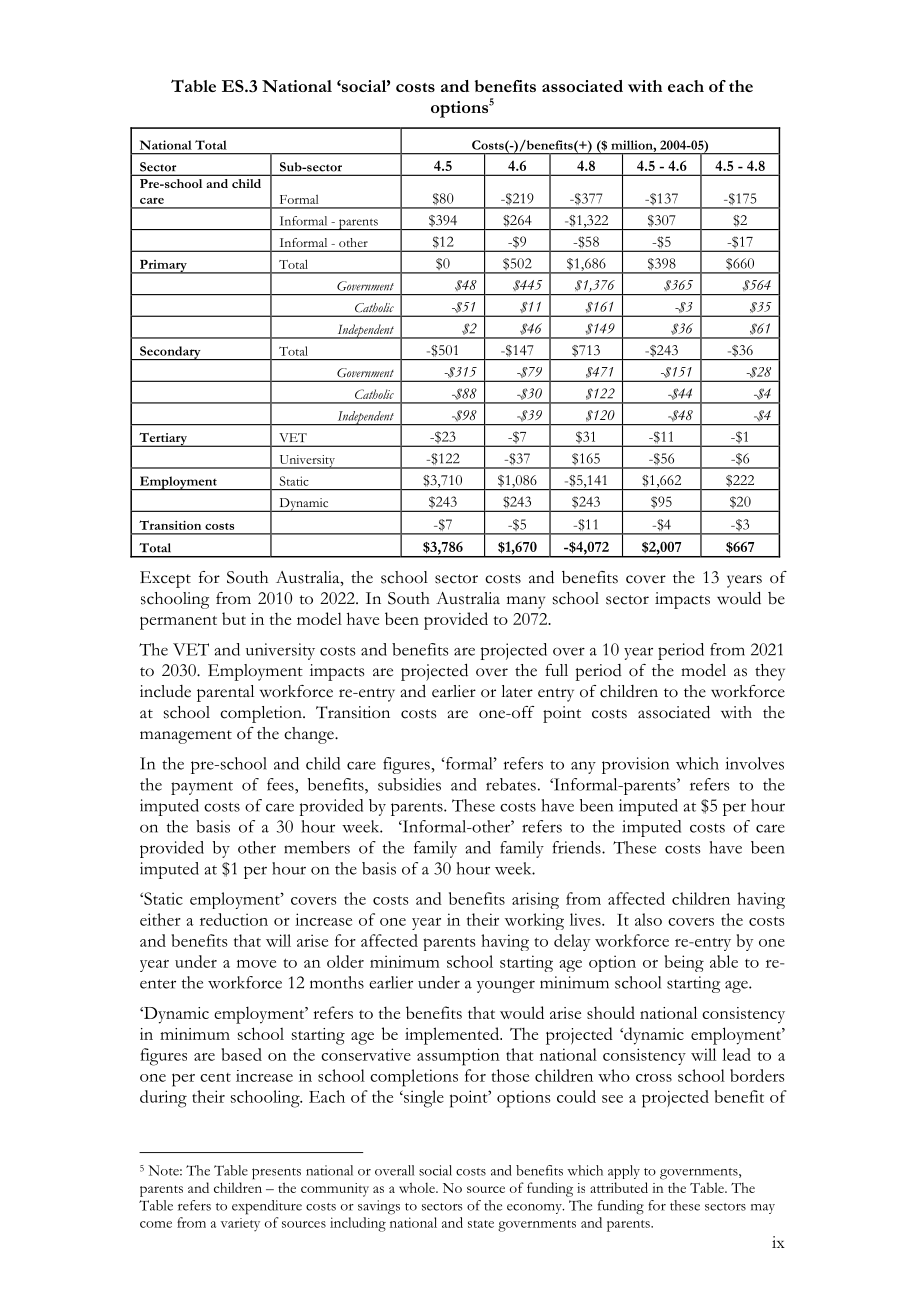 This image has width=924, height=1308. Describe the element at coordinates (511, 784) in the image. I see `rebates` at that location.
